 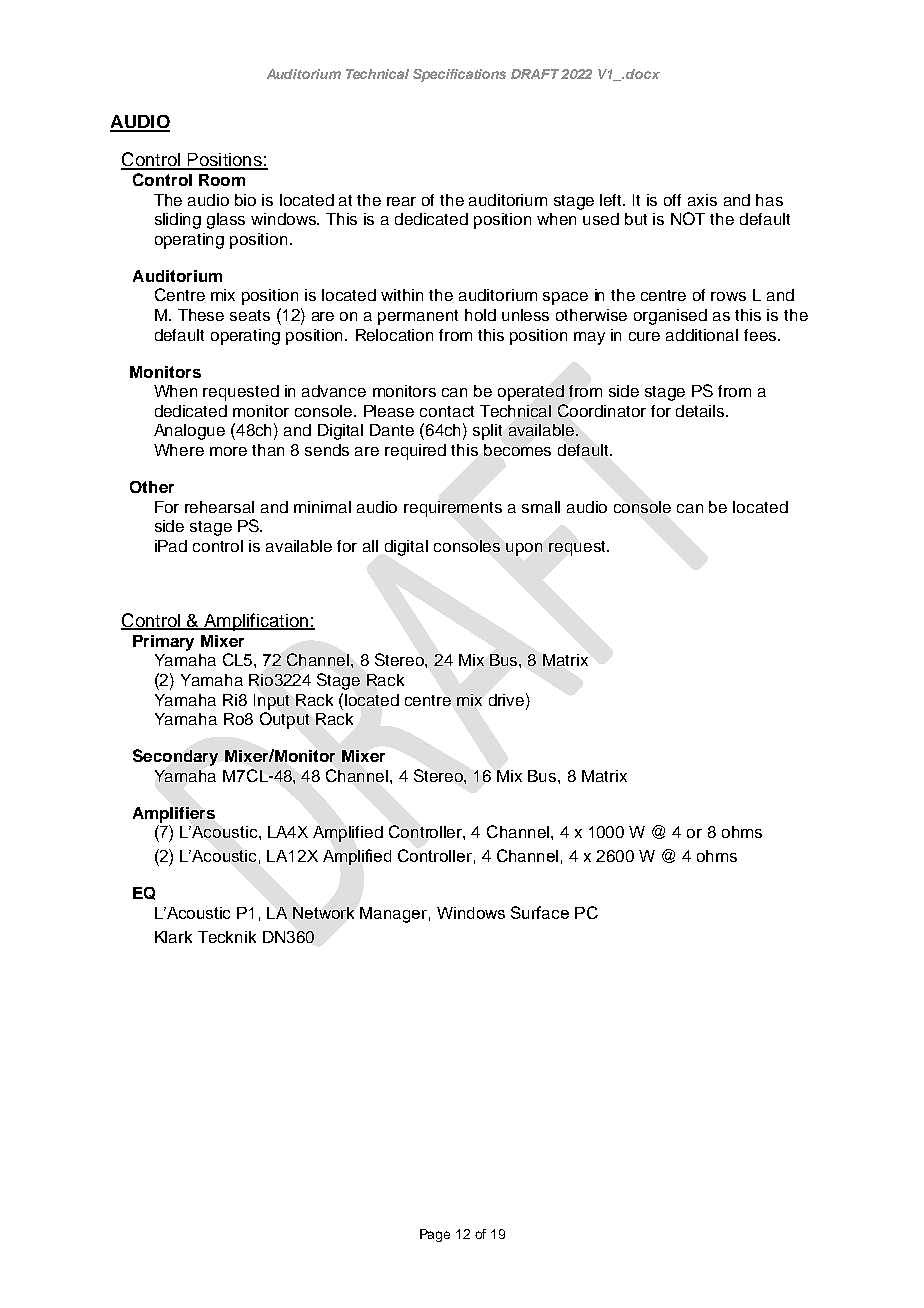 I want to click on more, so click(x=228, y=451).
